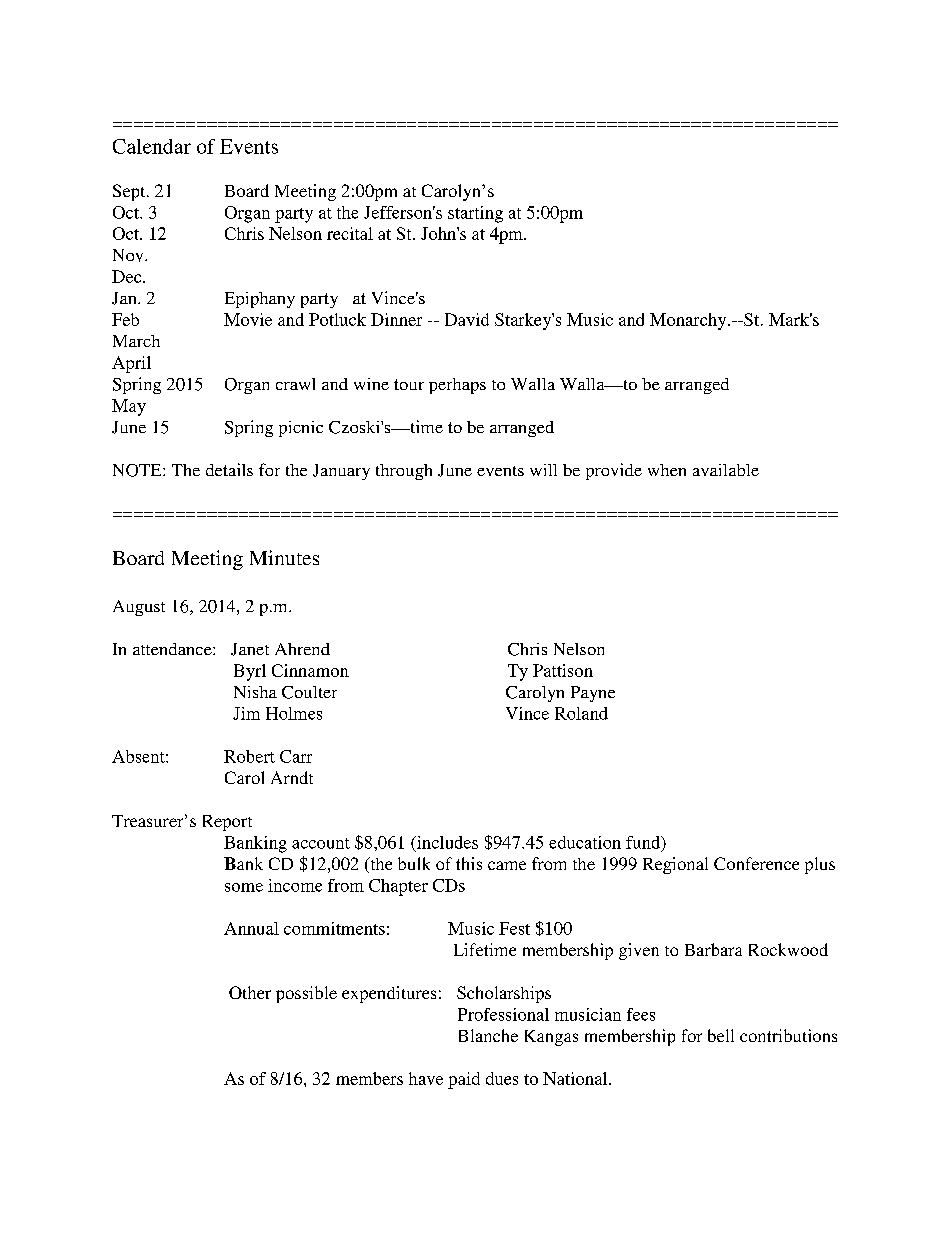 Image resolution: width=952 pixels, height=1233 pixels. What do you see at coordinates (250, 992) in the document?
I see `Other` at bounding box center [250, 992].
